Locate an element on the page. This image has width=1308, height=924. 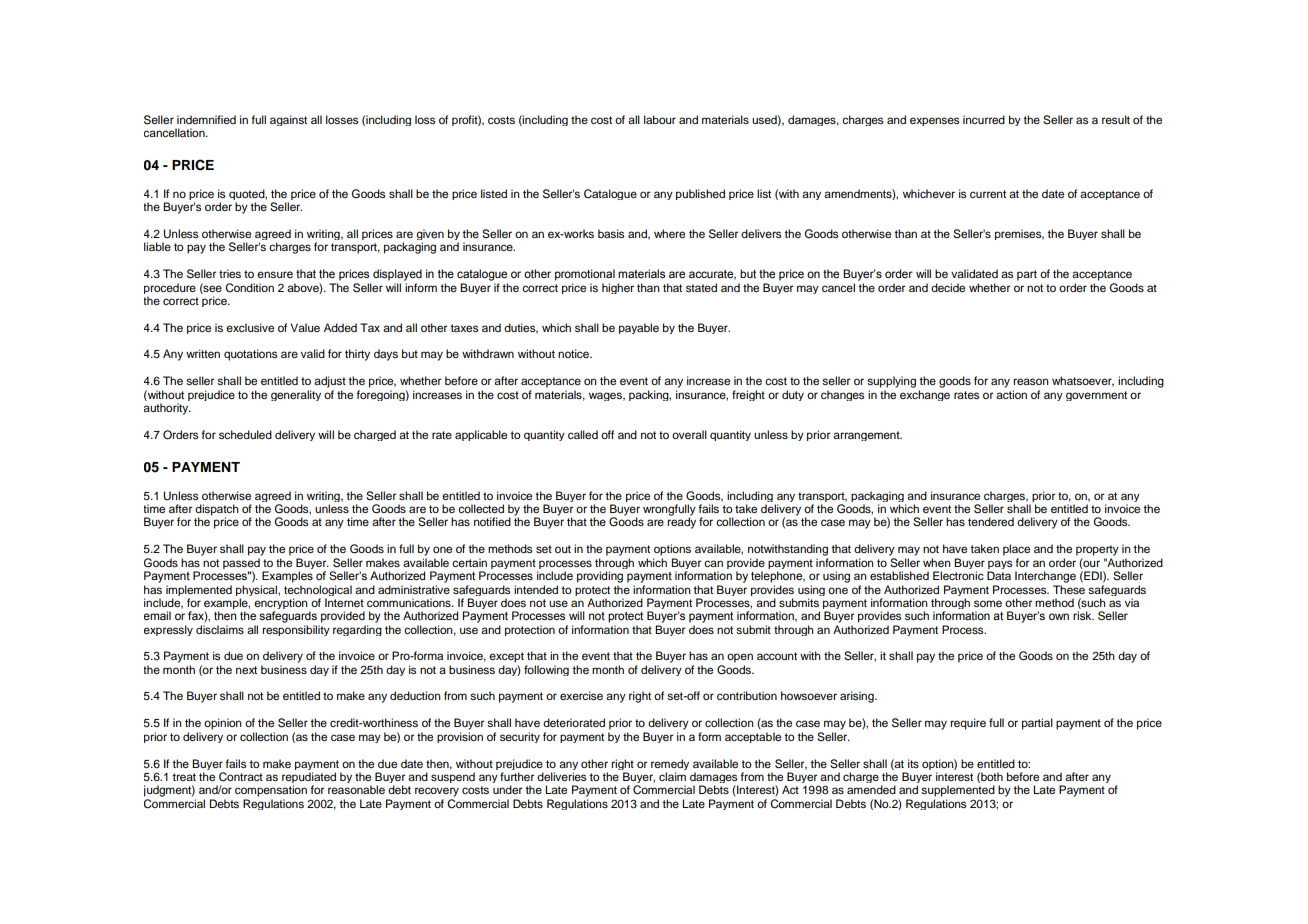
arrangement is located at coordinates (867, 436).
